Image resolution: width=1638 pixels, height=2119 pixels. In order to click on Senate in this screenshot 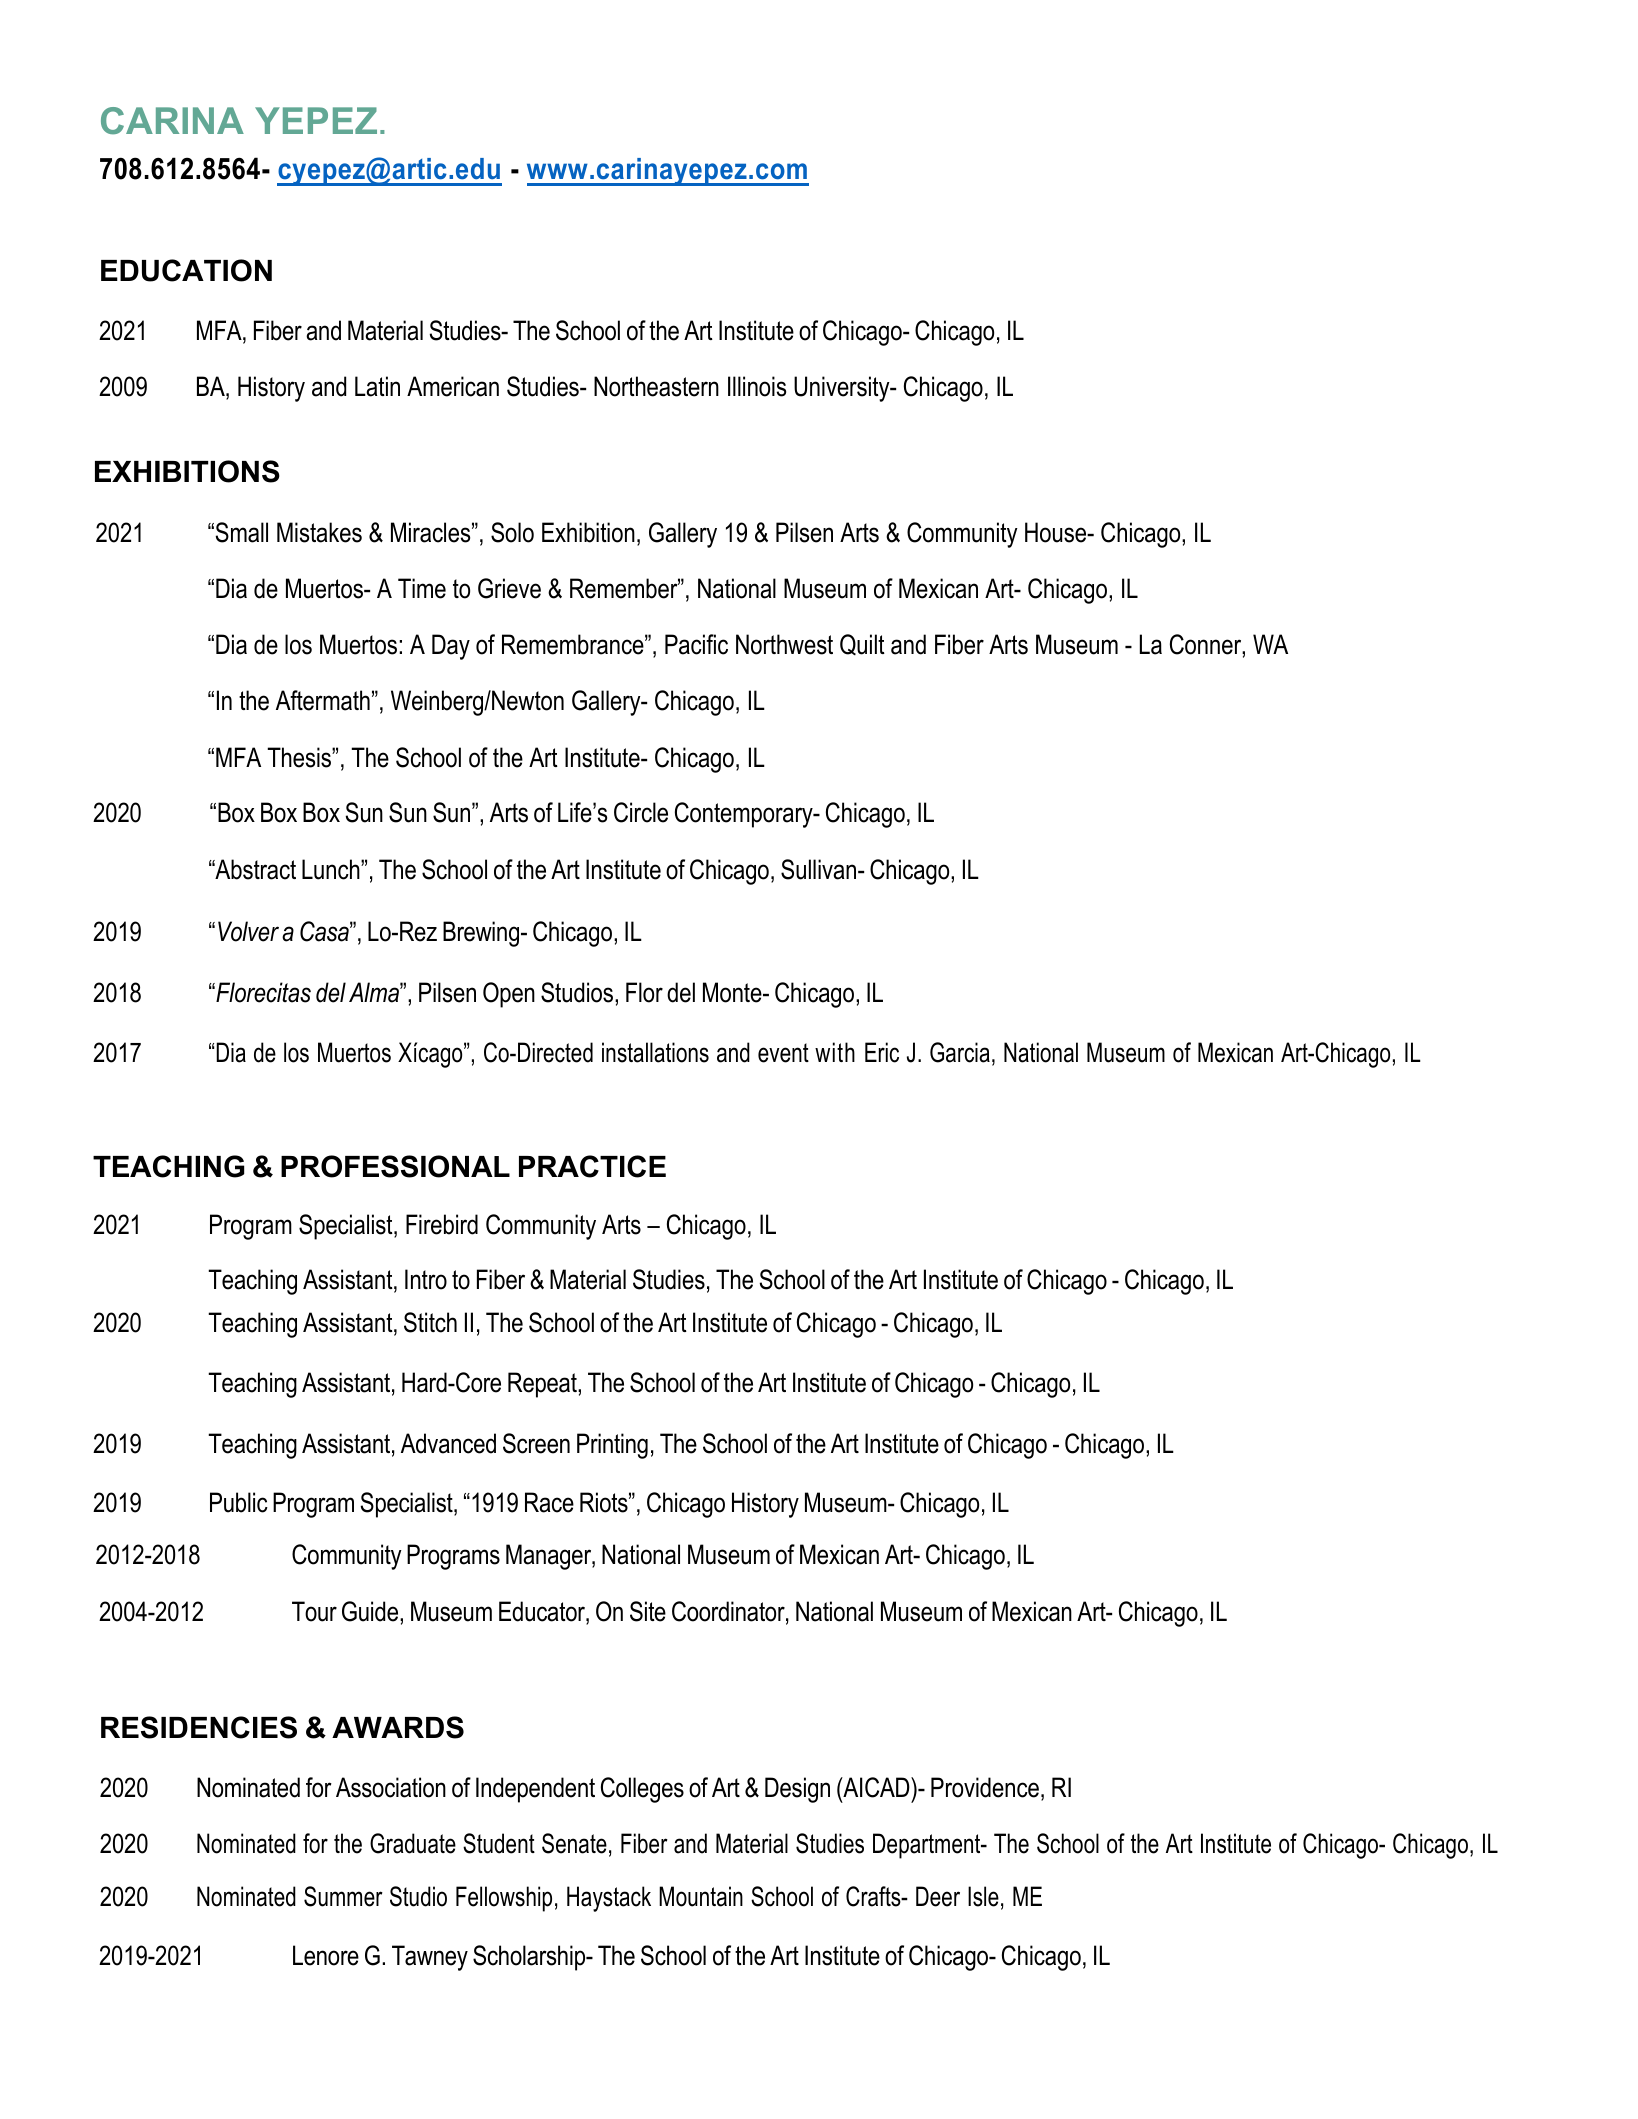, I will do `click(574, 1843)`.
